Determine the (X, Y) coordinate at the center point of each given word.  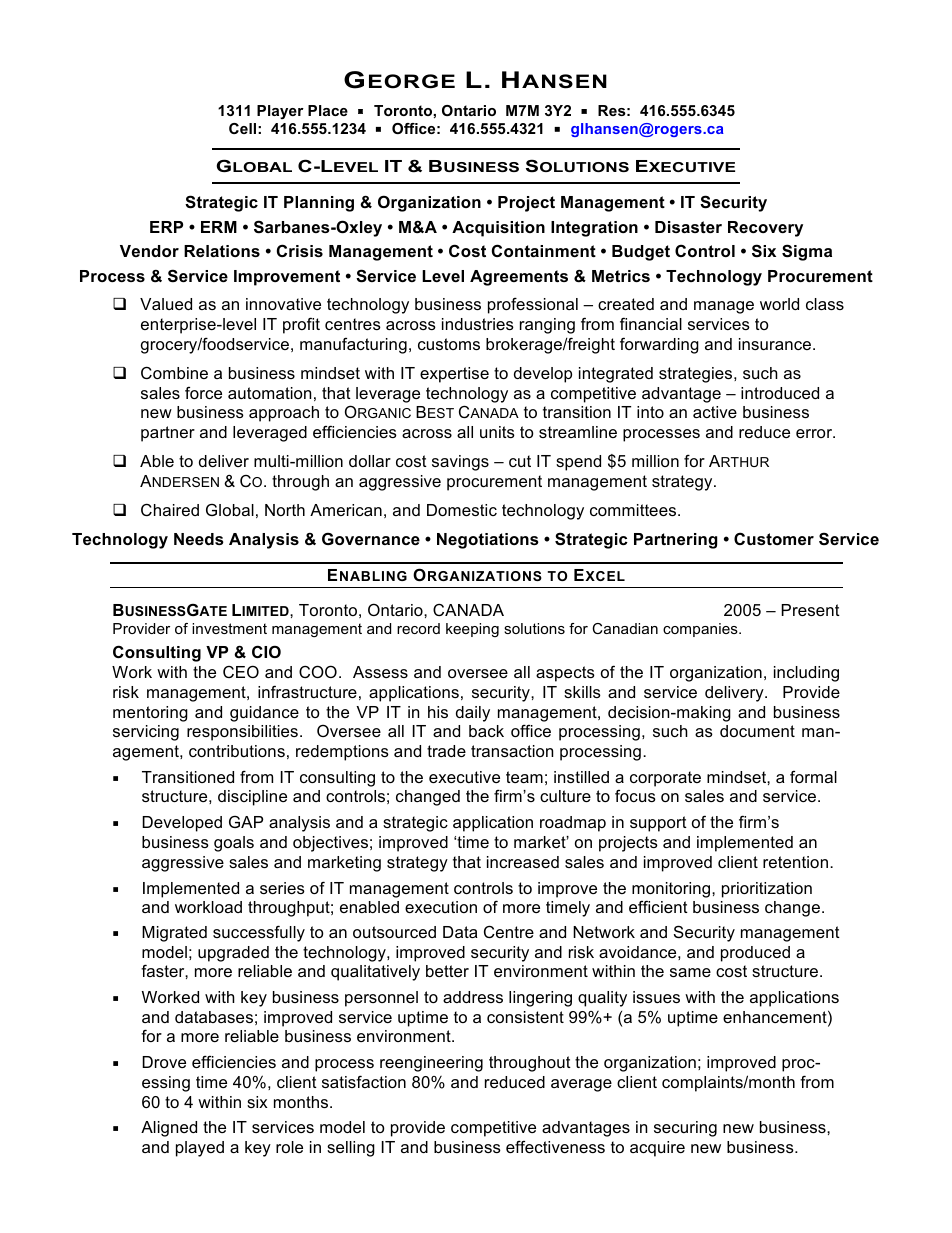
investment (229, 628)
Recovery (765, 229)
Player (280, 112)
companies (701, 630)
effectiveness (555, 1146)
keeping (472, 630)
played (200, 1149)
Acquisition (498, 229)
